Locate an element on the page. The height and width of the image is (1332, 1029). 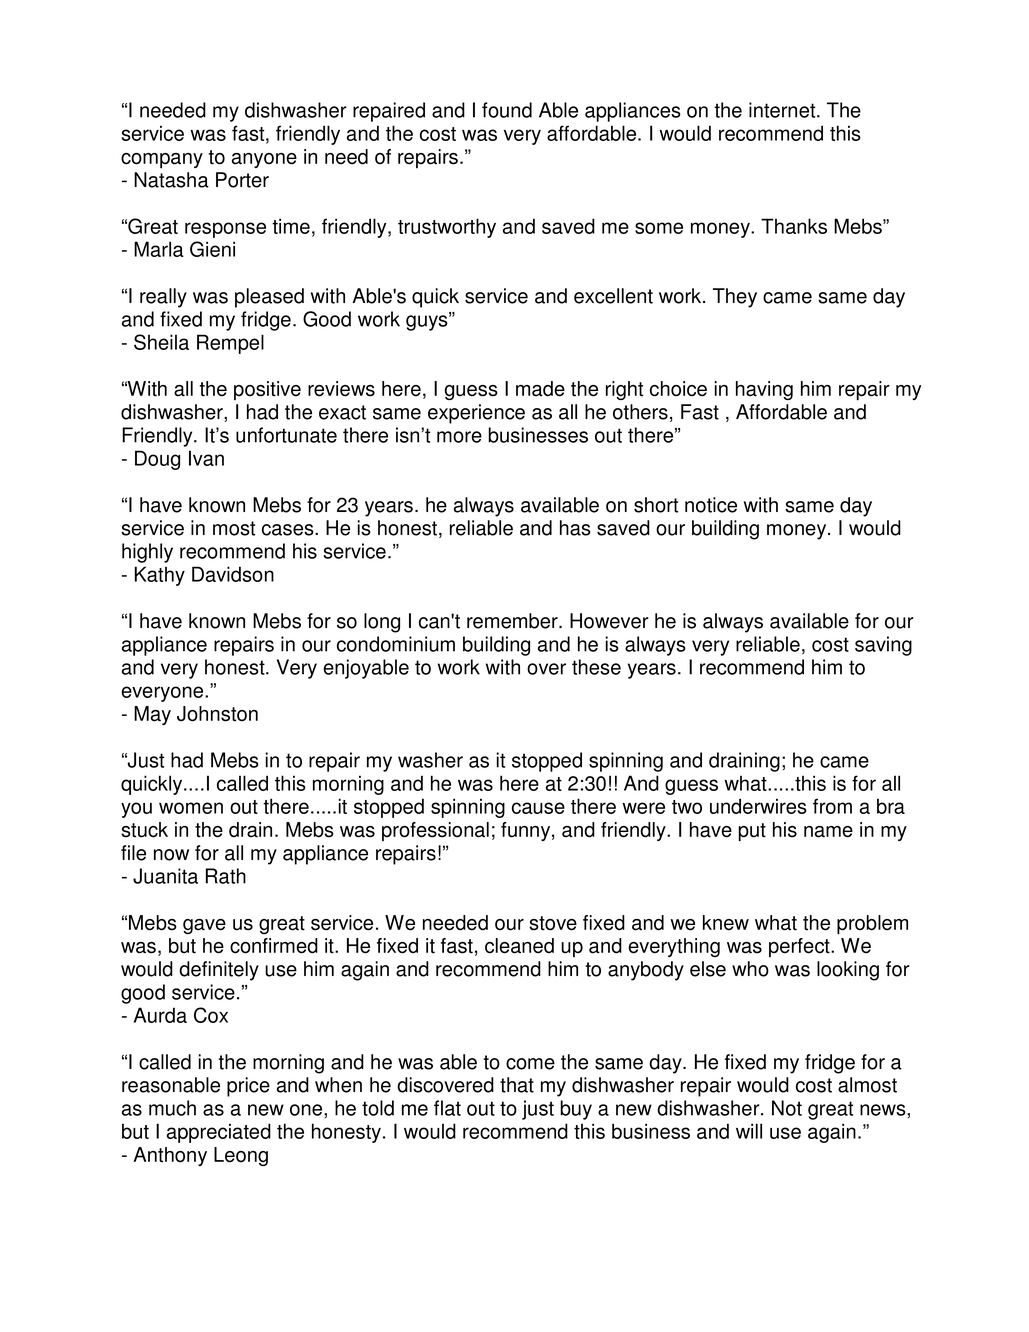
stove is located at coordinates (553, 923).
